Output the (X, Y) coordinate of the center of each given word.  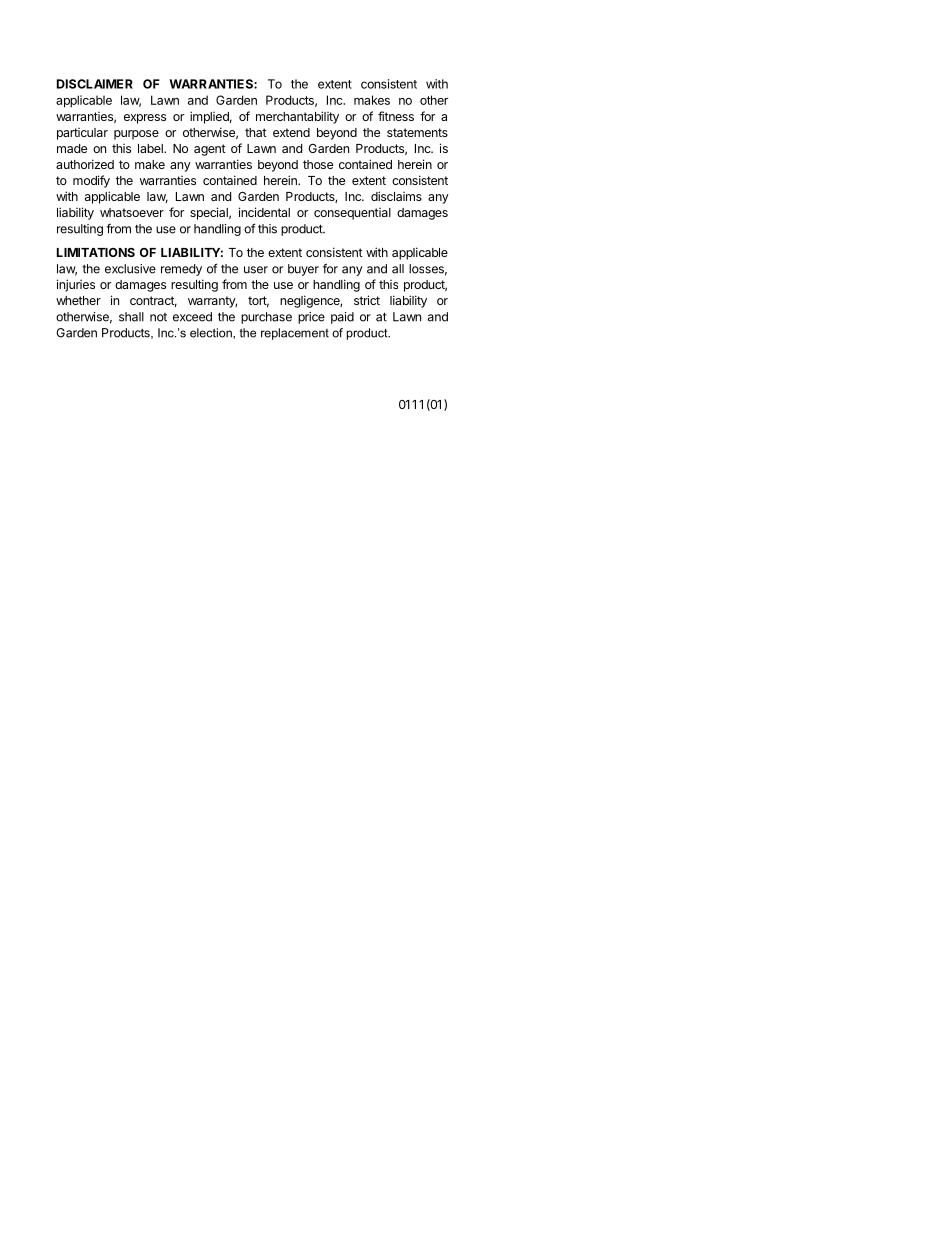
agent (210, 150)
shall (131, 317)
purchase (266, 318)
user (256, 270)
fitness (396, 116)
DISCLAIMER (95, 84)
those (318, 164)
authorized (85, 164)
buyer (303, 270)
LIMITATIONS (96, 252)
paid (342, 318)
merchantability (297, 117)
